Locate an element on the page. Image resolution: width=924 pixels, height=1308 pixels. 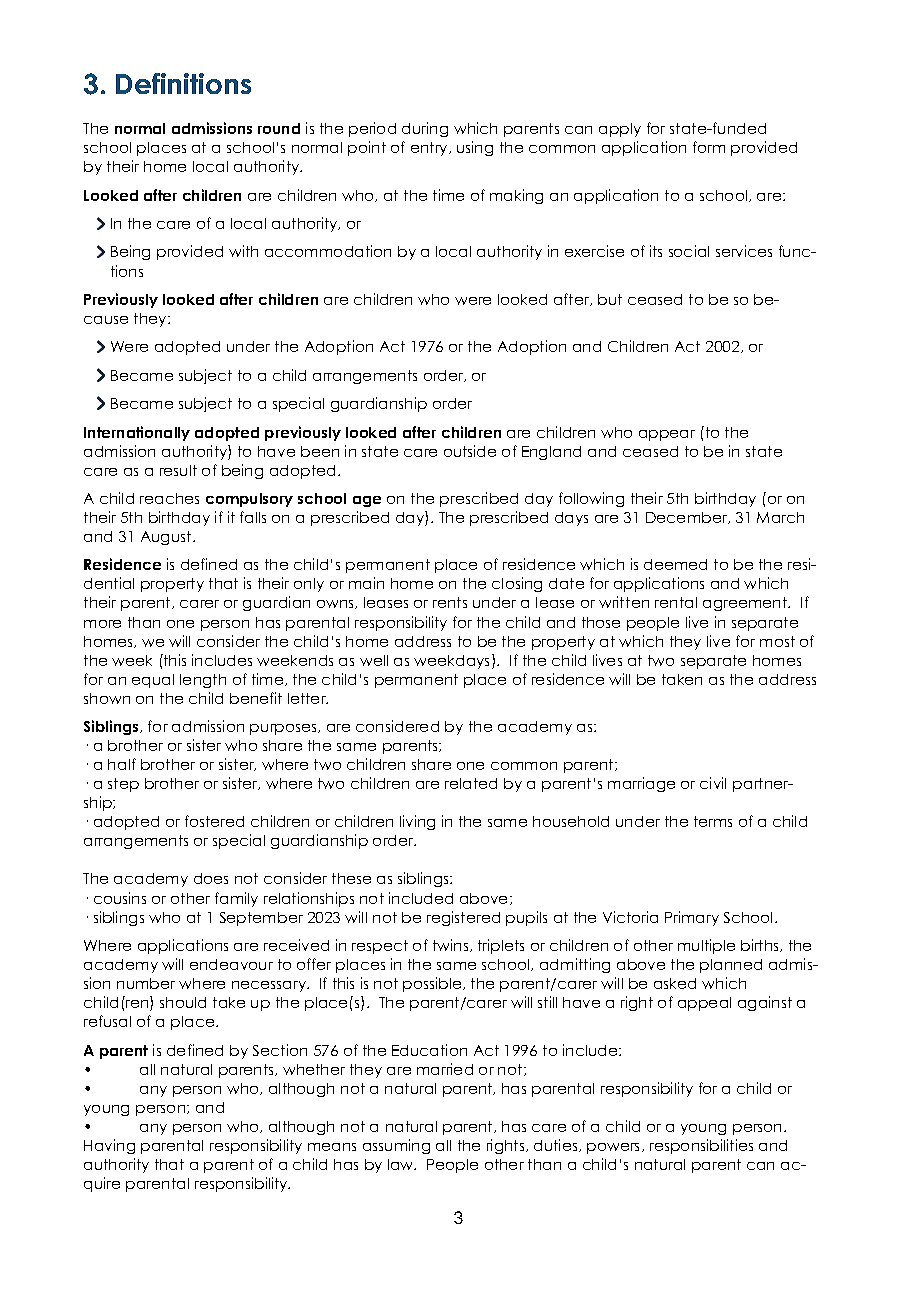
entry is located at coordinates (430, 149).
